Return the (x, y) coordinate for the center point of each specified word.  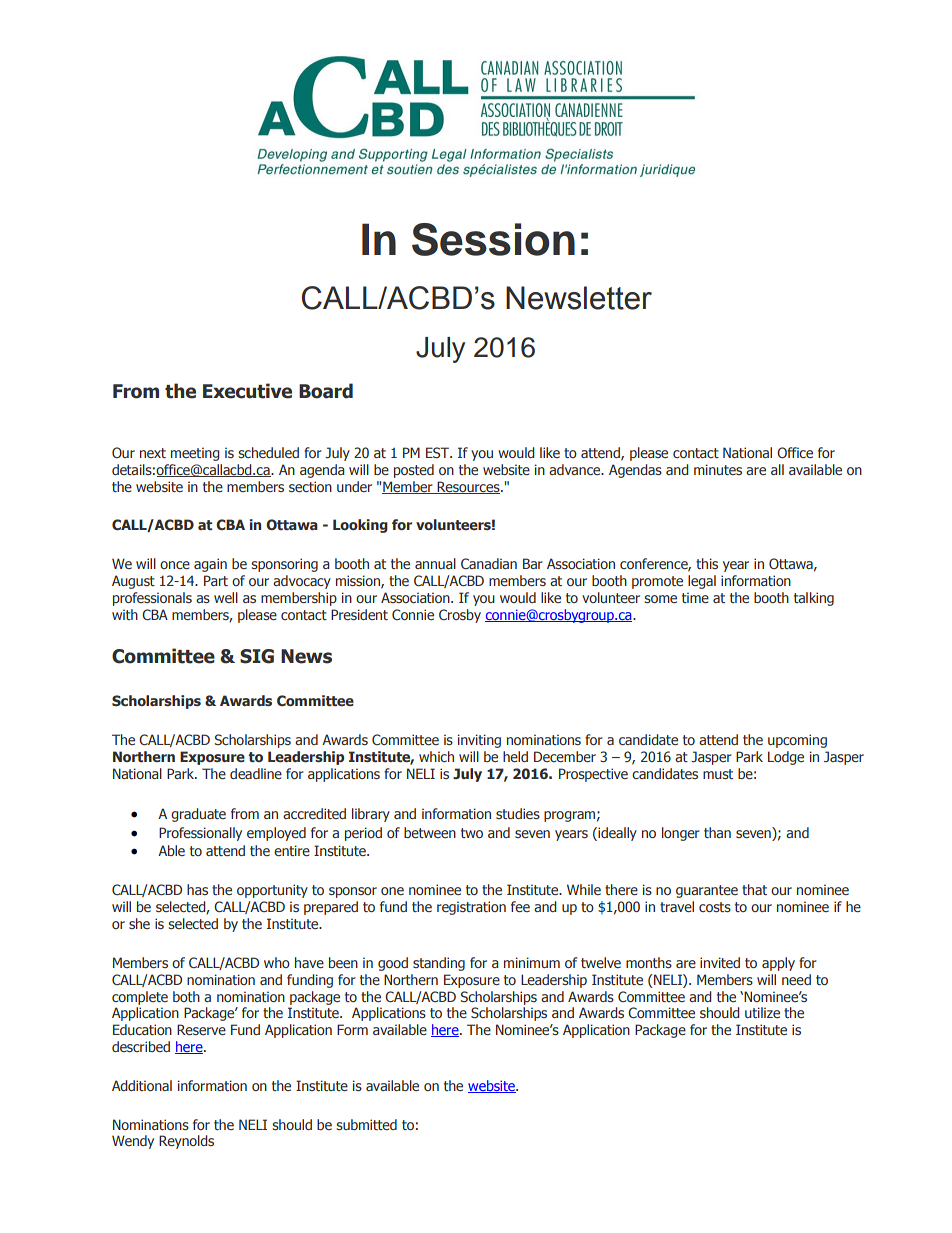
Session (493, 239)
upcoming (797, 741)
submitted (366, 1124)
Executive (247, 391)
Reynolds (186, 1142)
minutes (718, 469)
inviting (479, 741)
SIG (257, 656)
